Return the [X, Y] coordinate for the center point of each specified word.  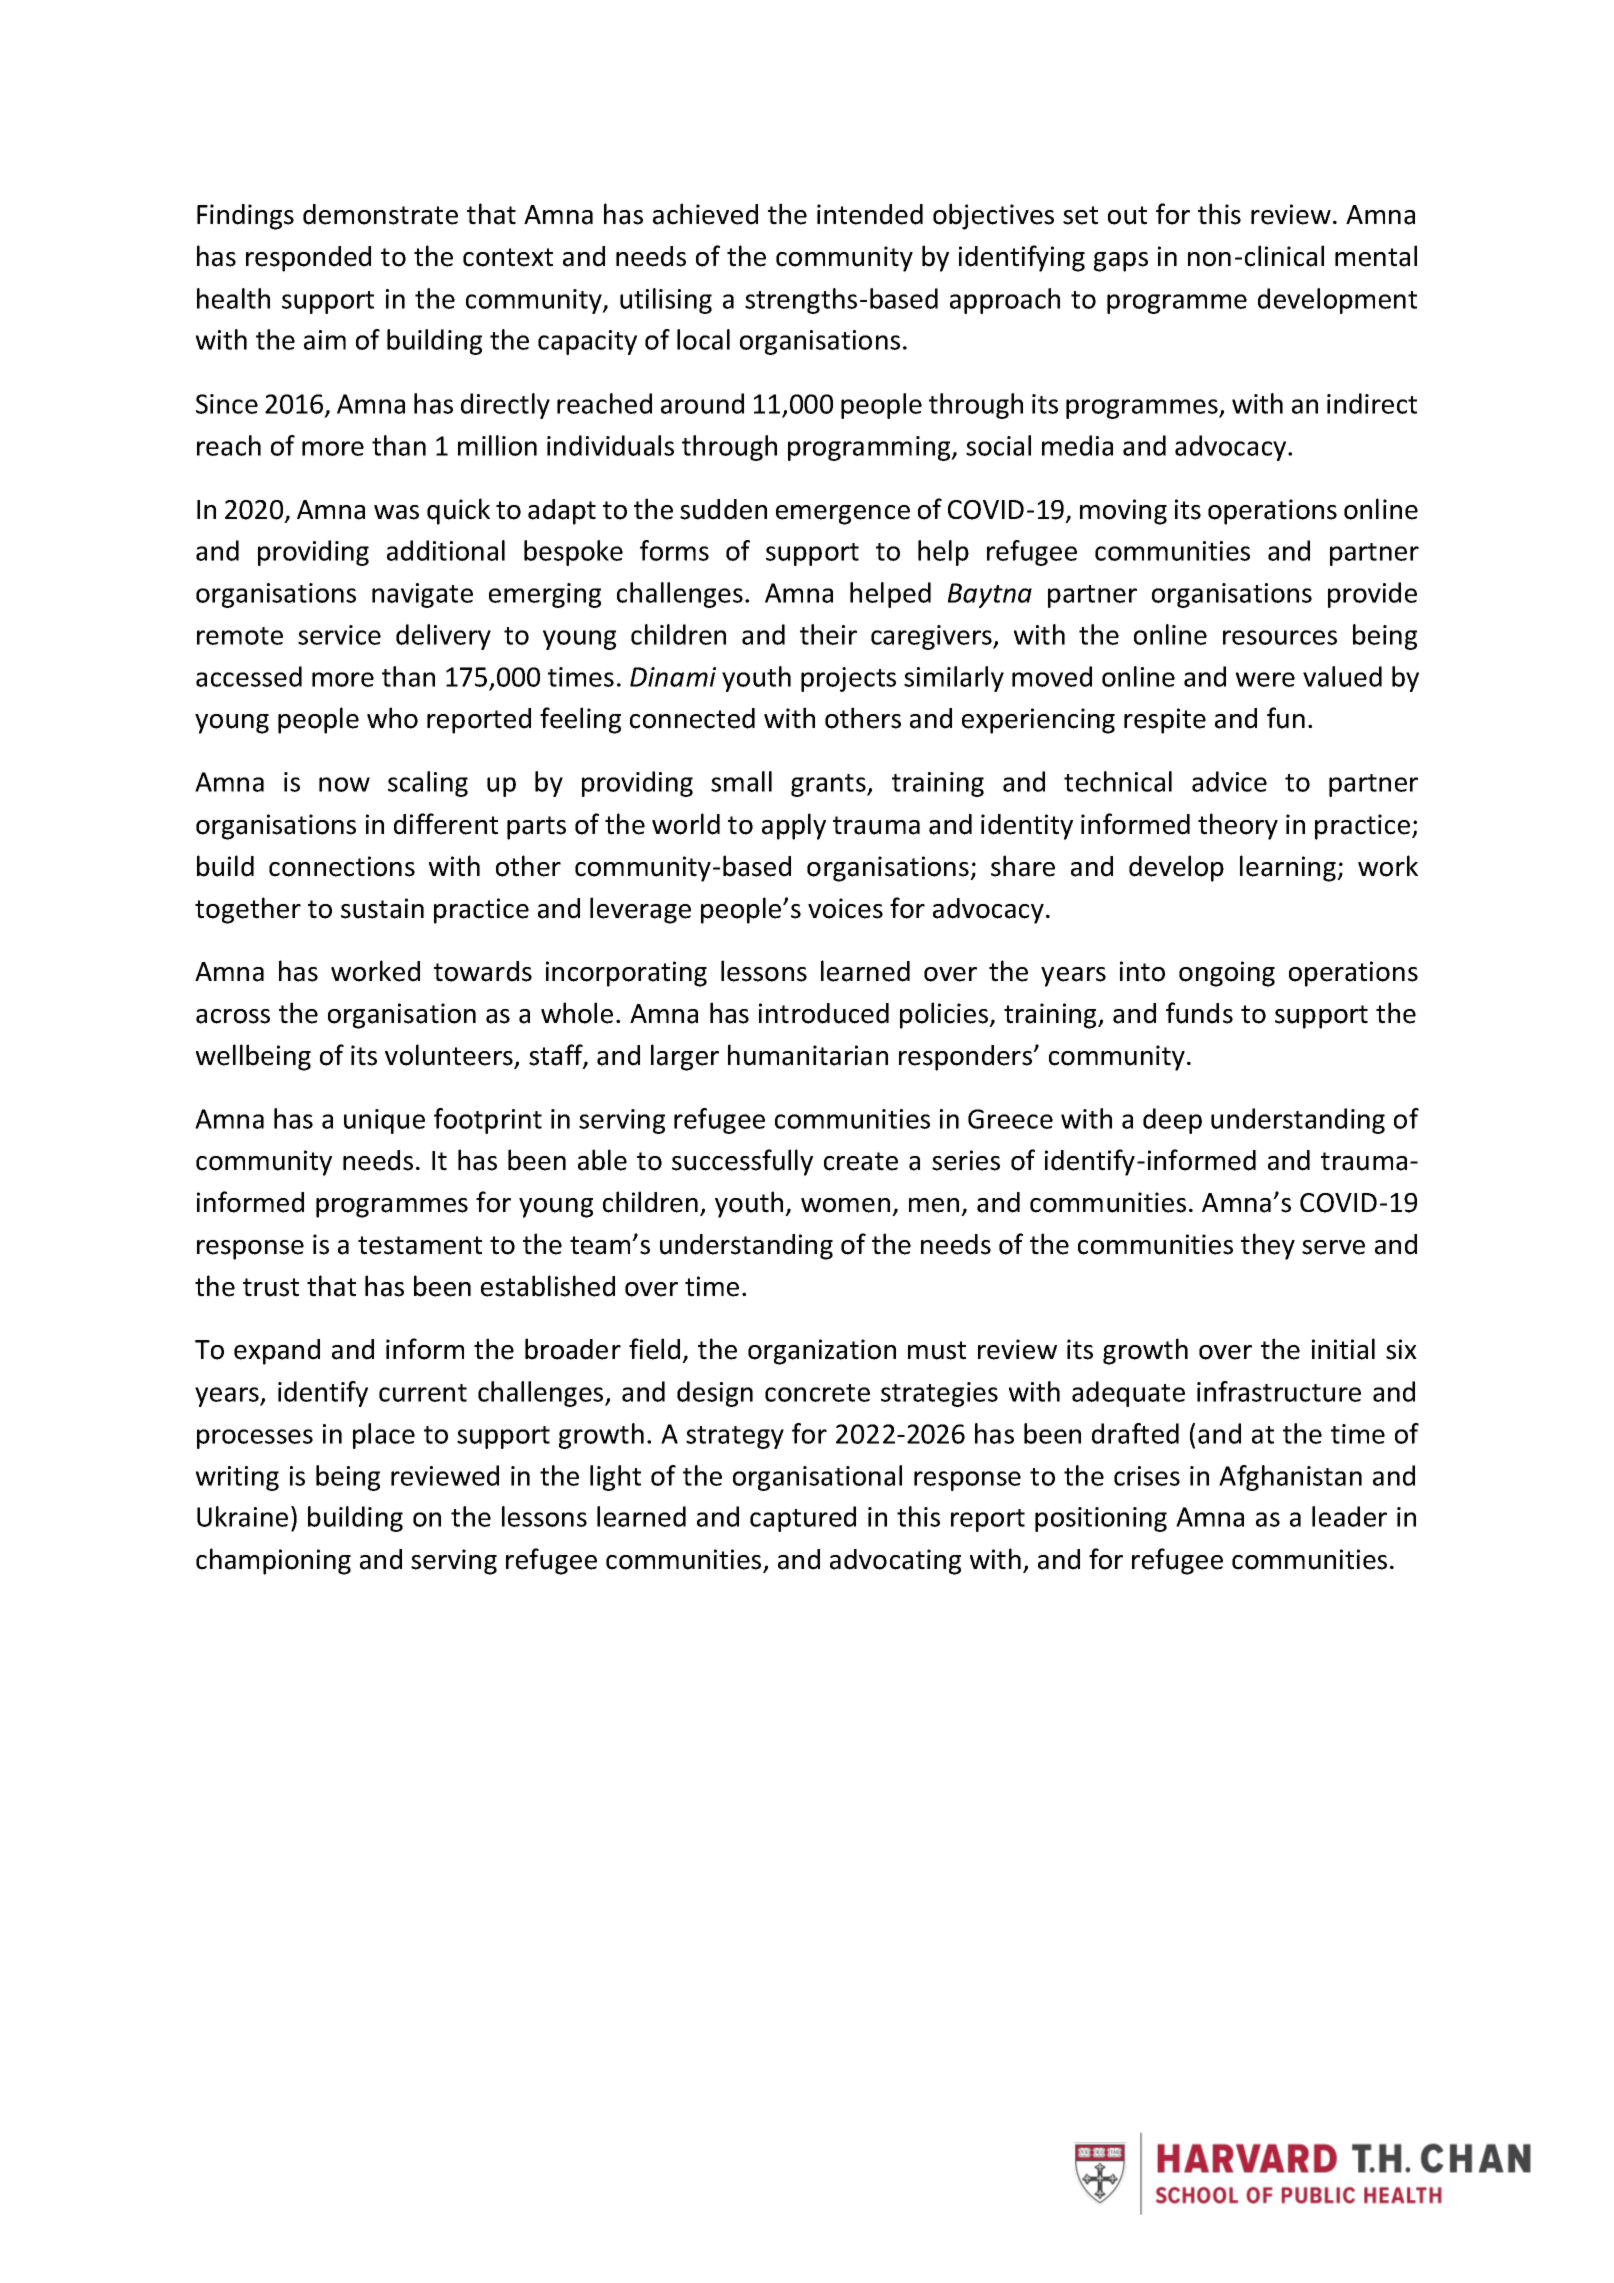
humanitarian [808, 1055]
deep [1172, 1121]
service [339, 635]
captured [803, 1519]
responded [308, 259]
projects [848, 679]
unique [384, 1121]
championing [273, 1561]
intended [870, 214]
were [1265, 679]
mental [1376, 256]
